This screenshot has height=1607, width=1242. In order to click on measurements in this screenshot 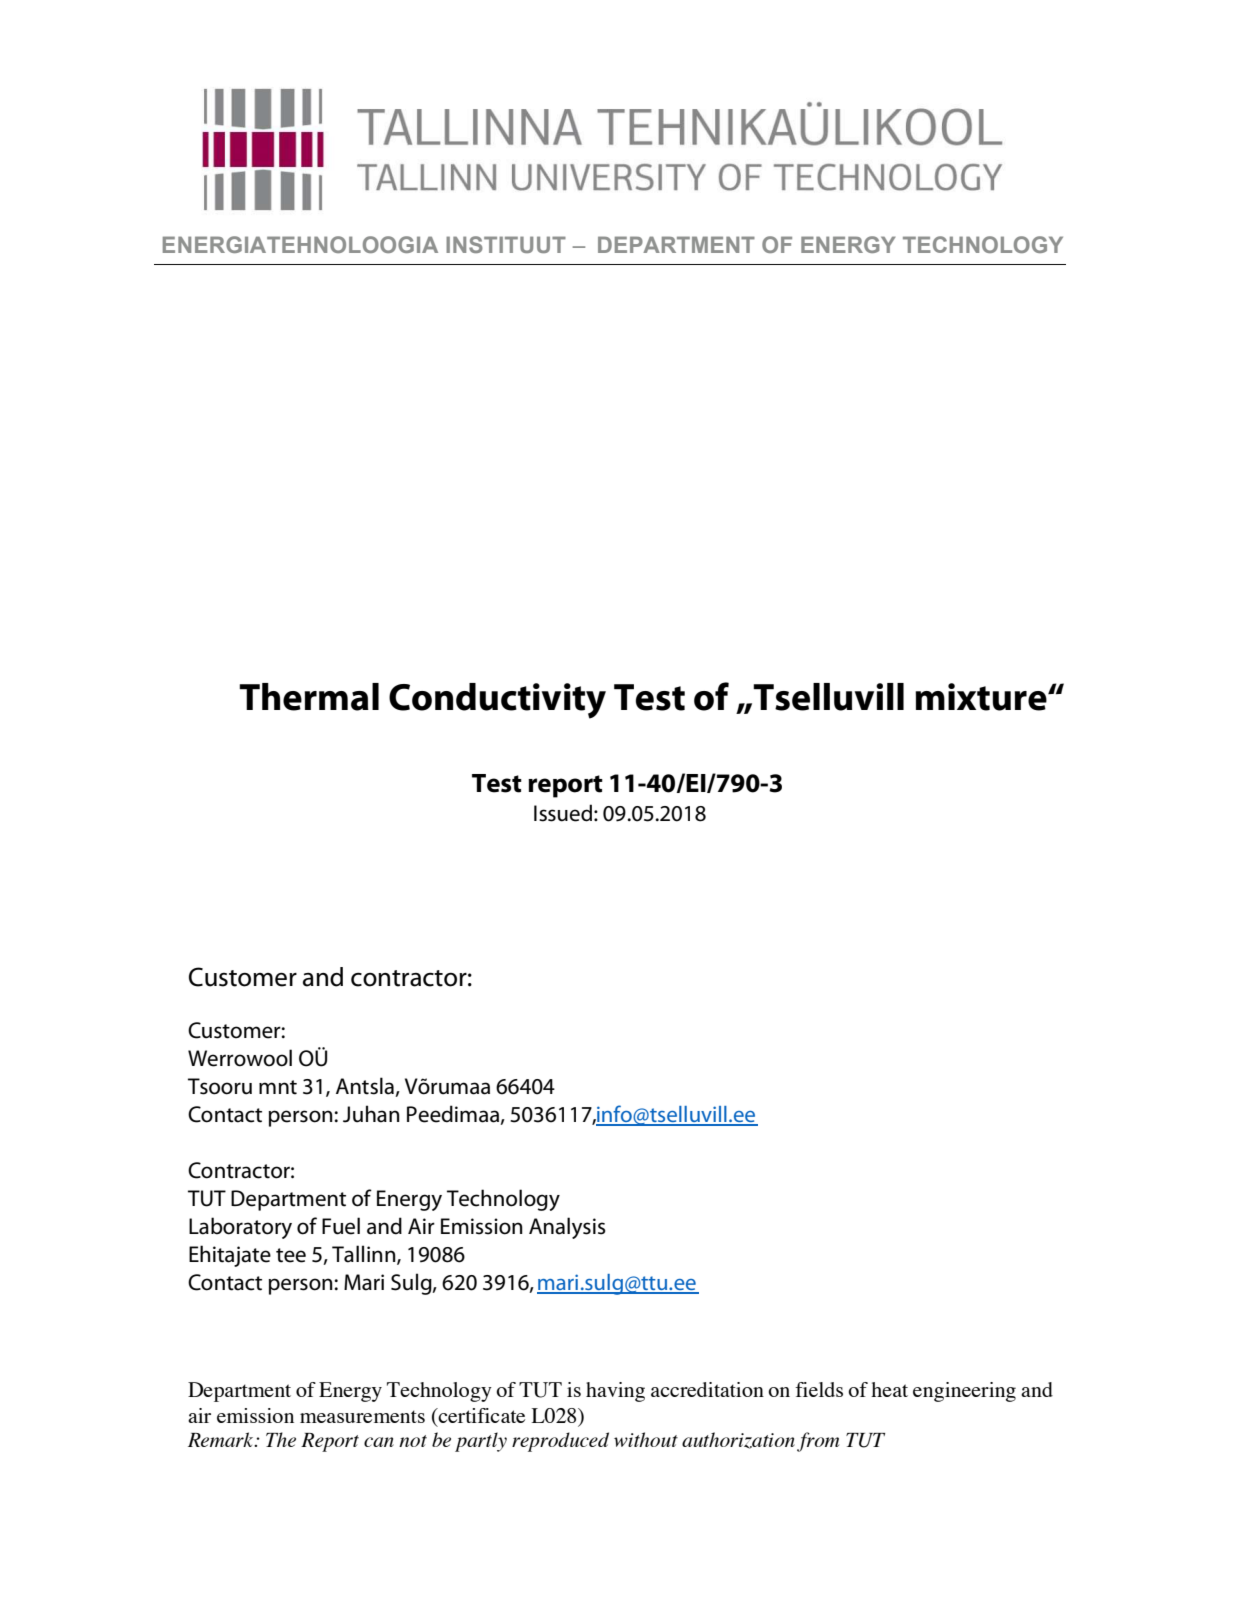, I will do `click(362, 1416)`.
